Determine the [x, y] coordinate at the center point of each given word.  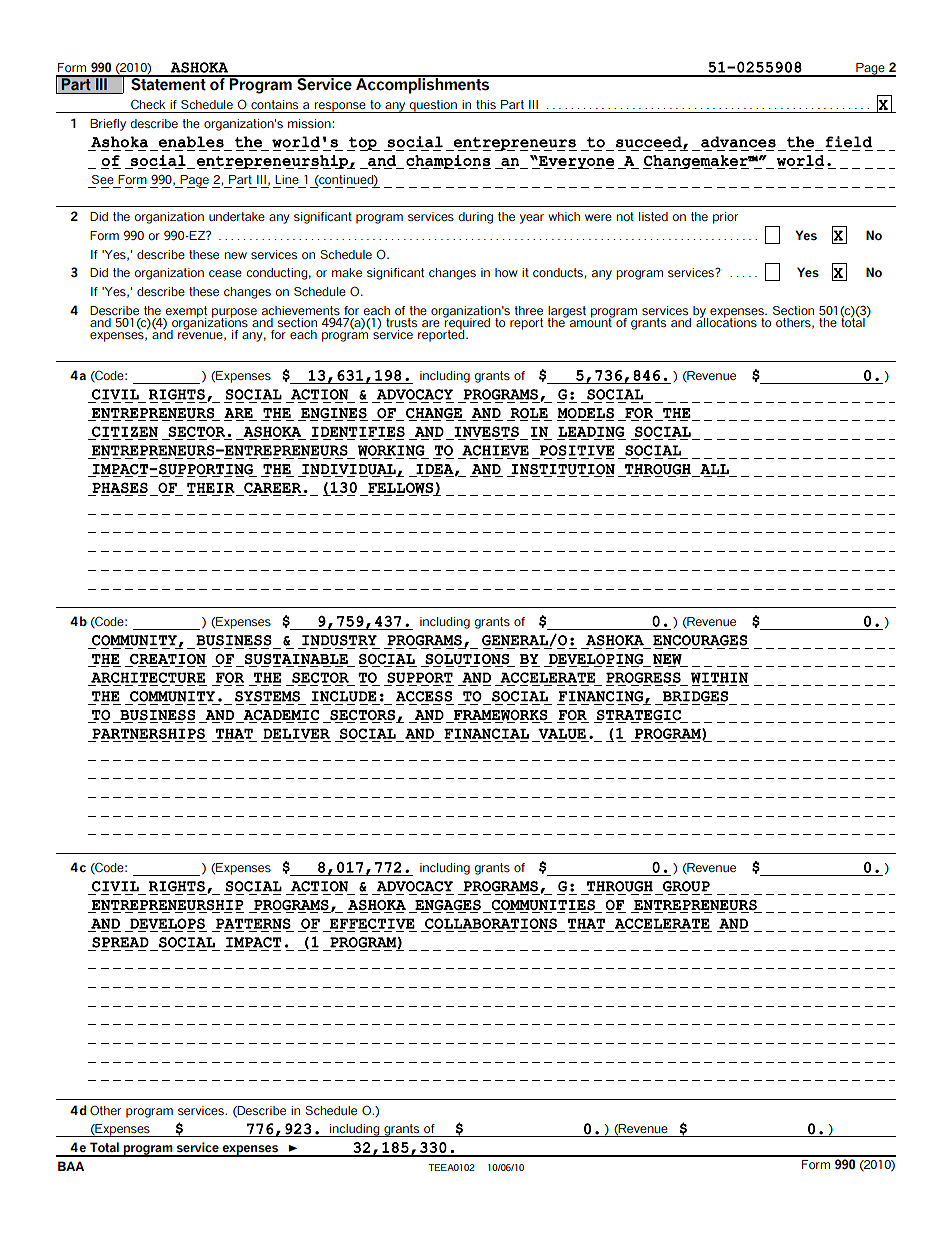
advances [738, 142]
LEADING [591, 431]
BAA [71, 1166]
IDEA [435, 469]
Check [148, 104]
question [433, 106]
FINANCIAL [486, 733]
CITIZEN [125, 431]
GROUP [686, 886]
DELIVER [296, 733]
